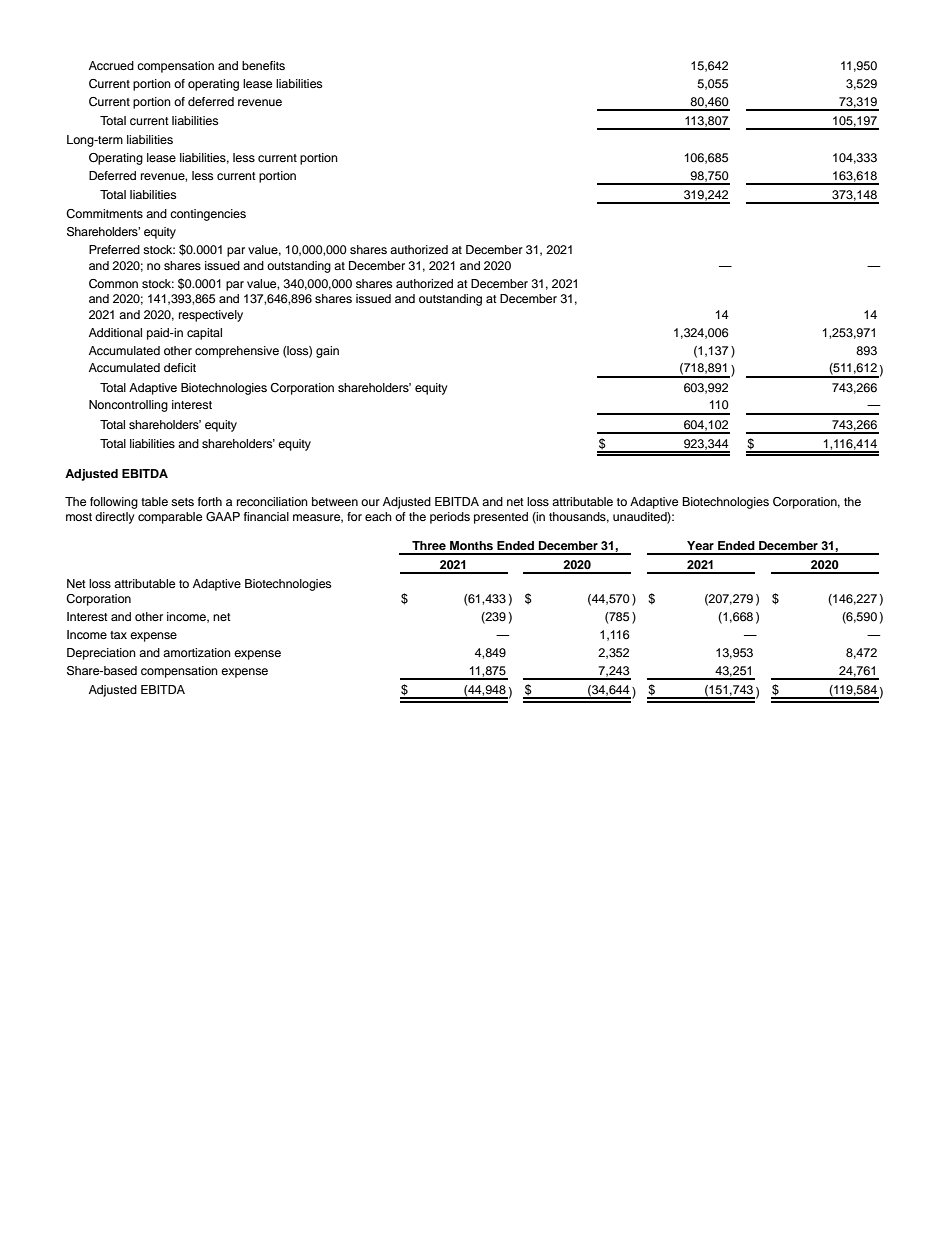  Describe the element at coordinates (111, 65) in the page. I see `Accrued` at that location.
